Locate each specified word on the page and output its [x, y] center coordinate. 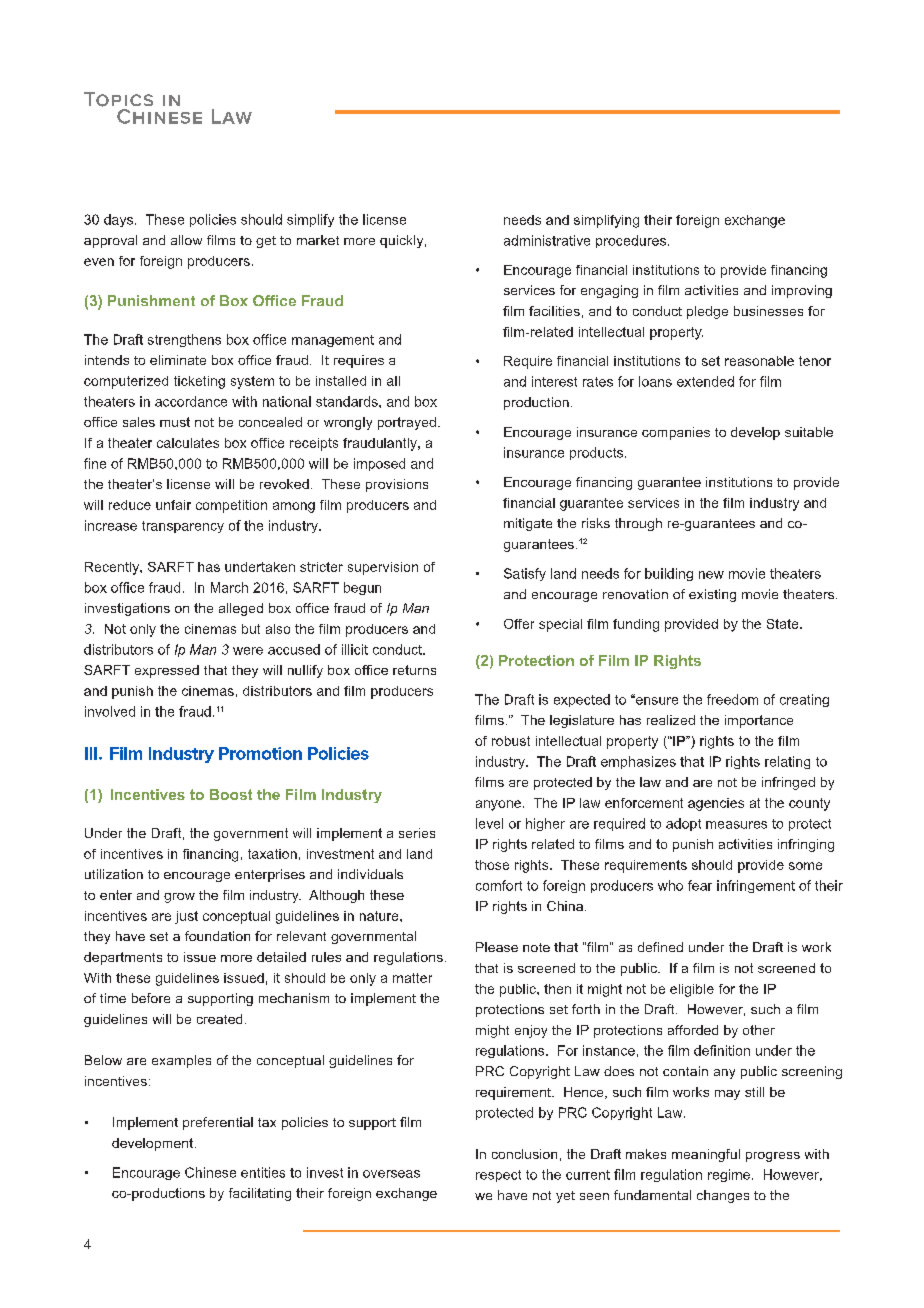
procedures [631, 241]
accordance [191, 401]
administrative [547, 240]
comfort [499, 885]
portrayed [407, 423]
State [784, 624]
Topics [118, 99]
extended [705, 381]
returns [414, 670]
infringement [756, 886]
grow [179, 898]
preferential [218, 1123]
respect [498, 1176]
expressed [167, 671]
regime [729, 1175]
